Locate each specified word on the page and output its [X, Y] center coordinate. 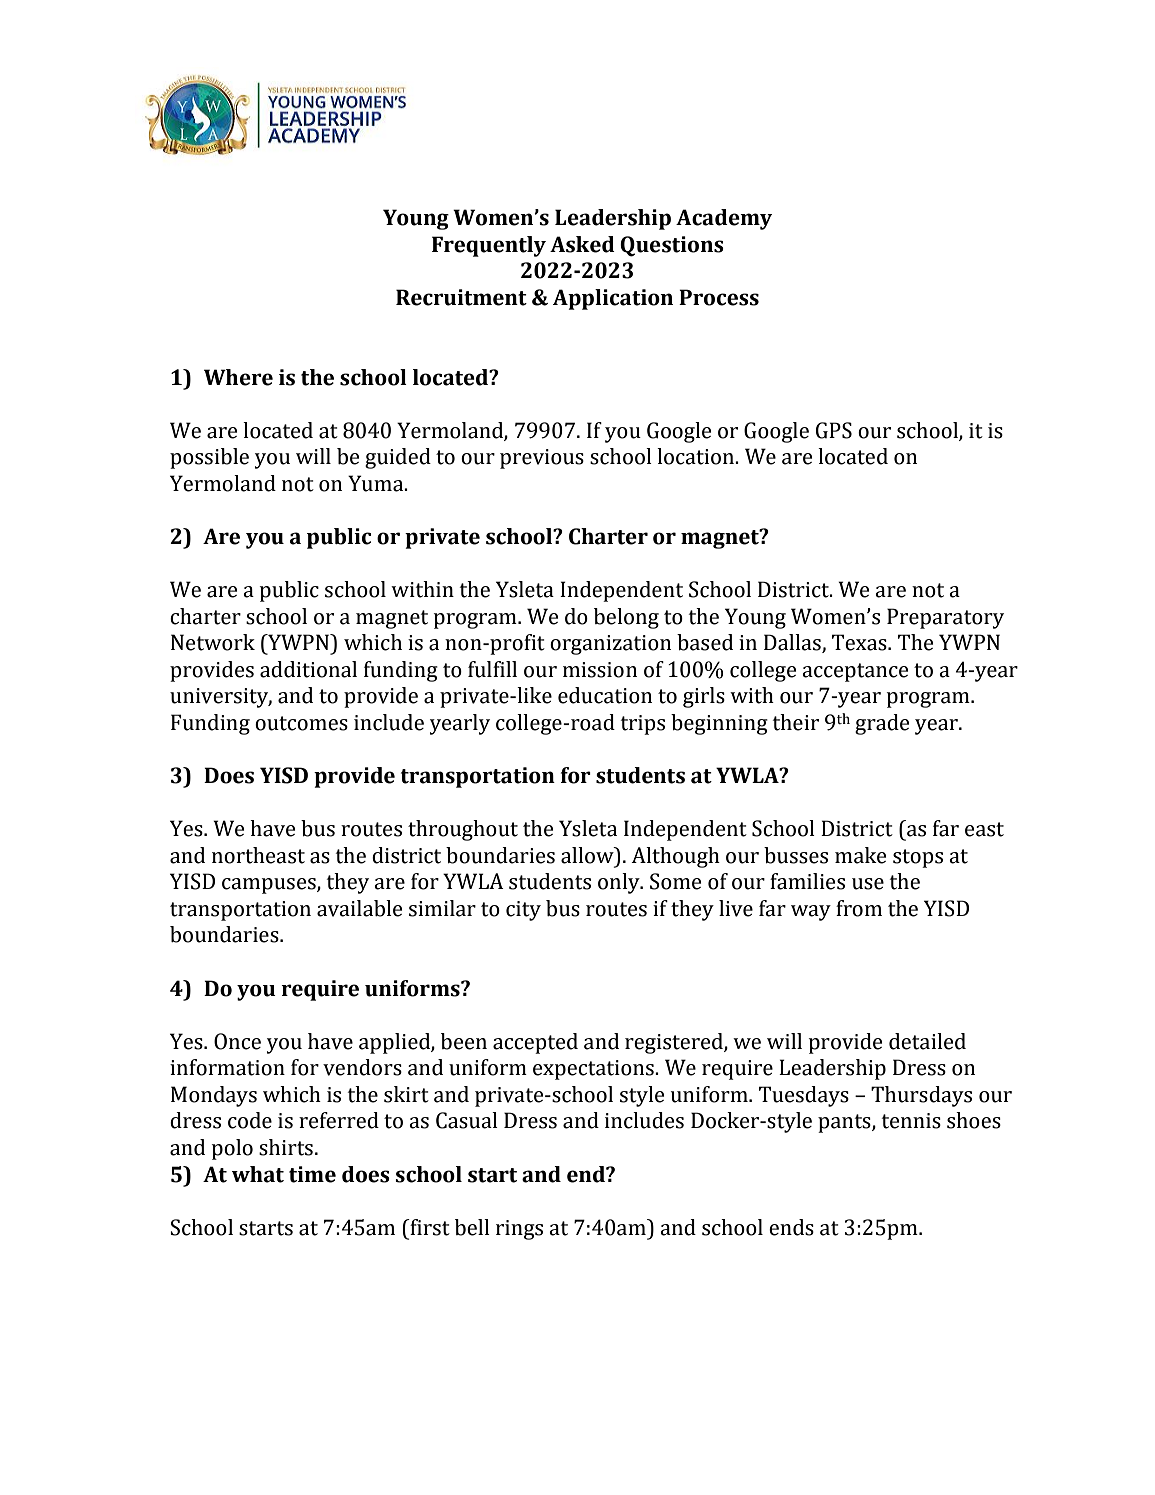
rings [519, 1230]
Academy [724, 219]
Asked [582, 244]
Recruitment [461, 297]
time [312, 1174]
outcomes [301, 723]
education [605, 695]
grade [882, 724]
